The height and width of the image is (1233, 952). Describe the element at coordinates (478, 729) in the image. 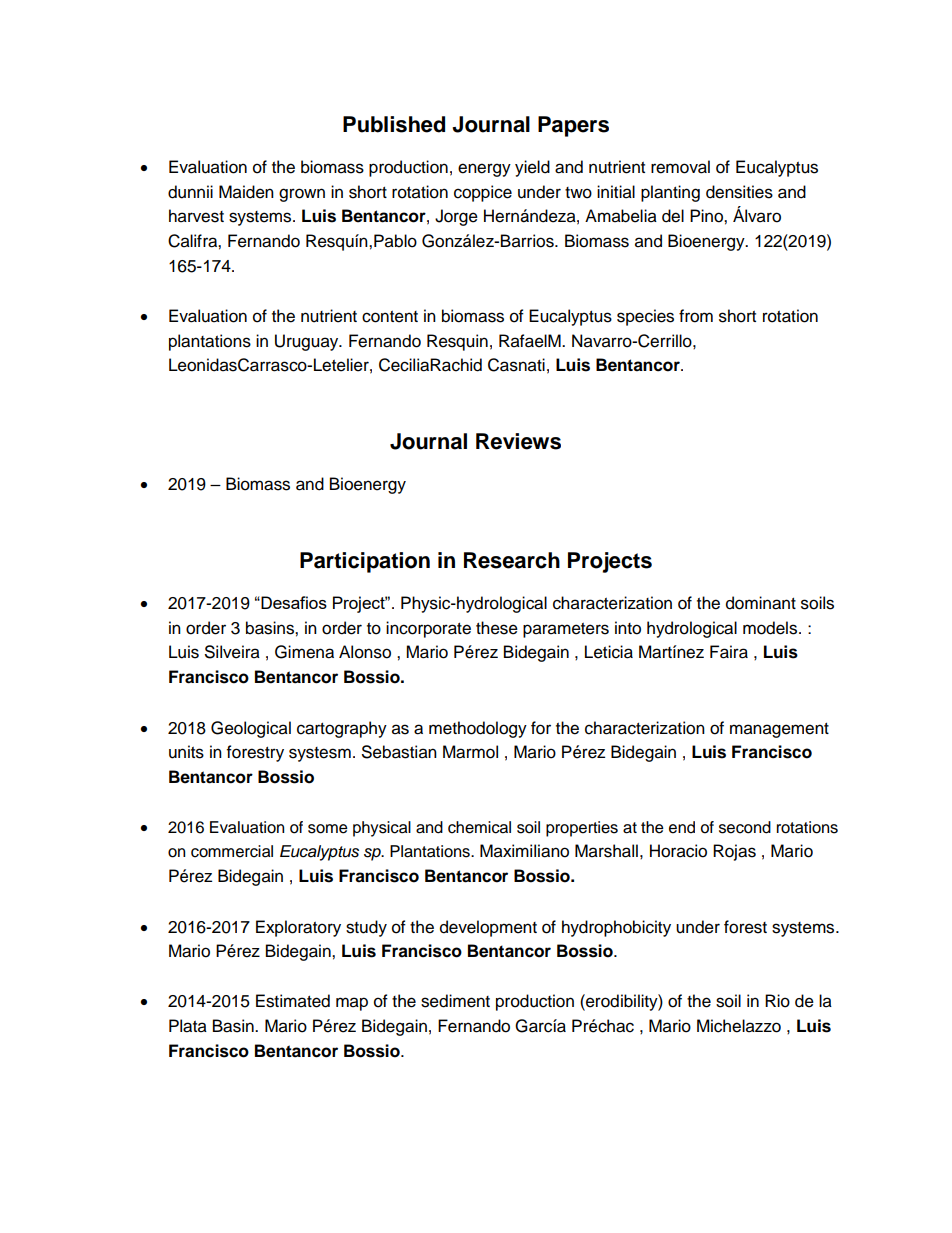

I see `methodology` at that location.
